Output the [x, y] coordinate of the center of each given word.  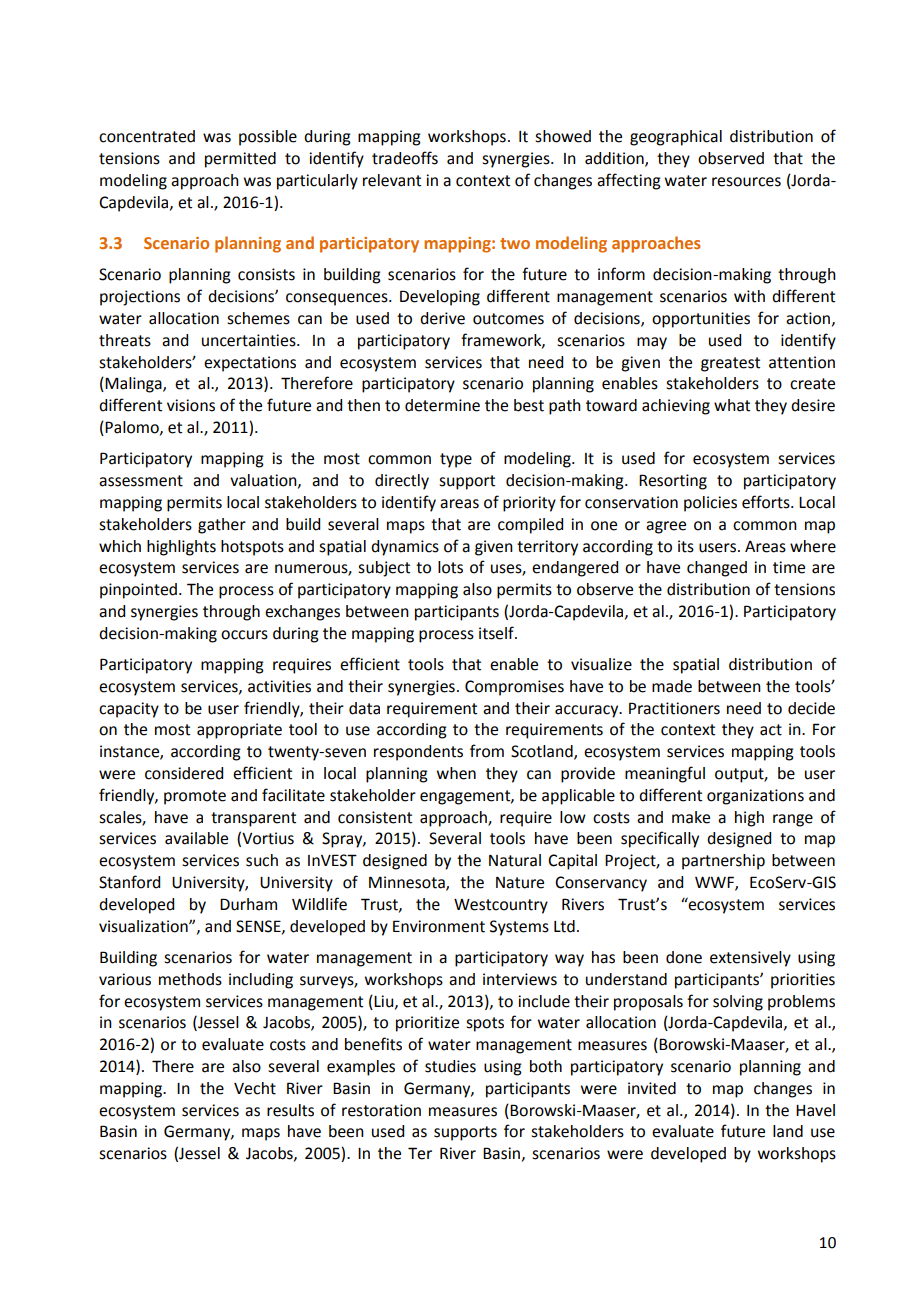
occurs [244, 635]
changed [717, 569]
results [290, 1110]
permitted [240, 160]
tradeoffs [405, 158]
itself [497, 633]
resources [746, 182]
